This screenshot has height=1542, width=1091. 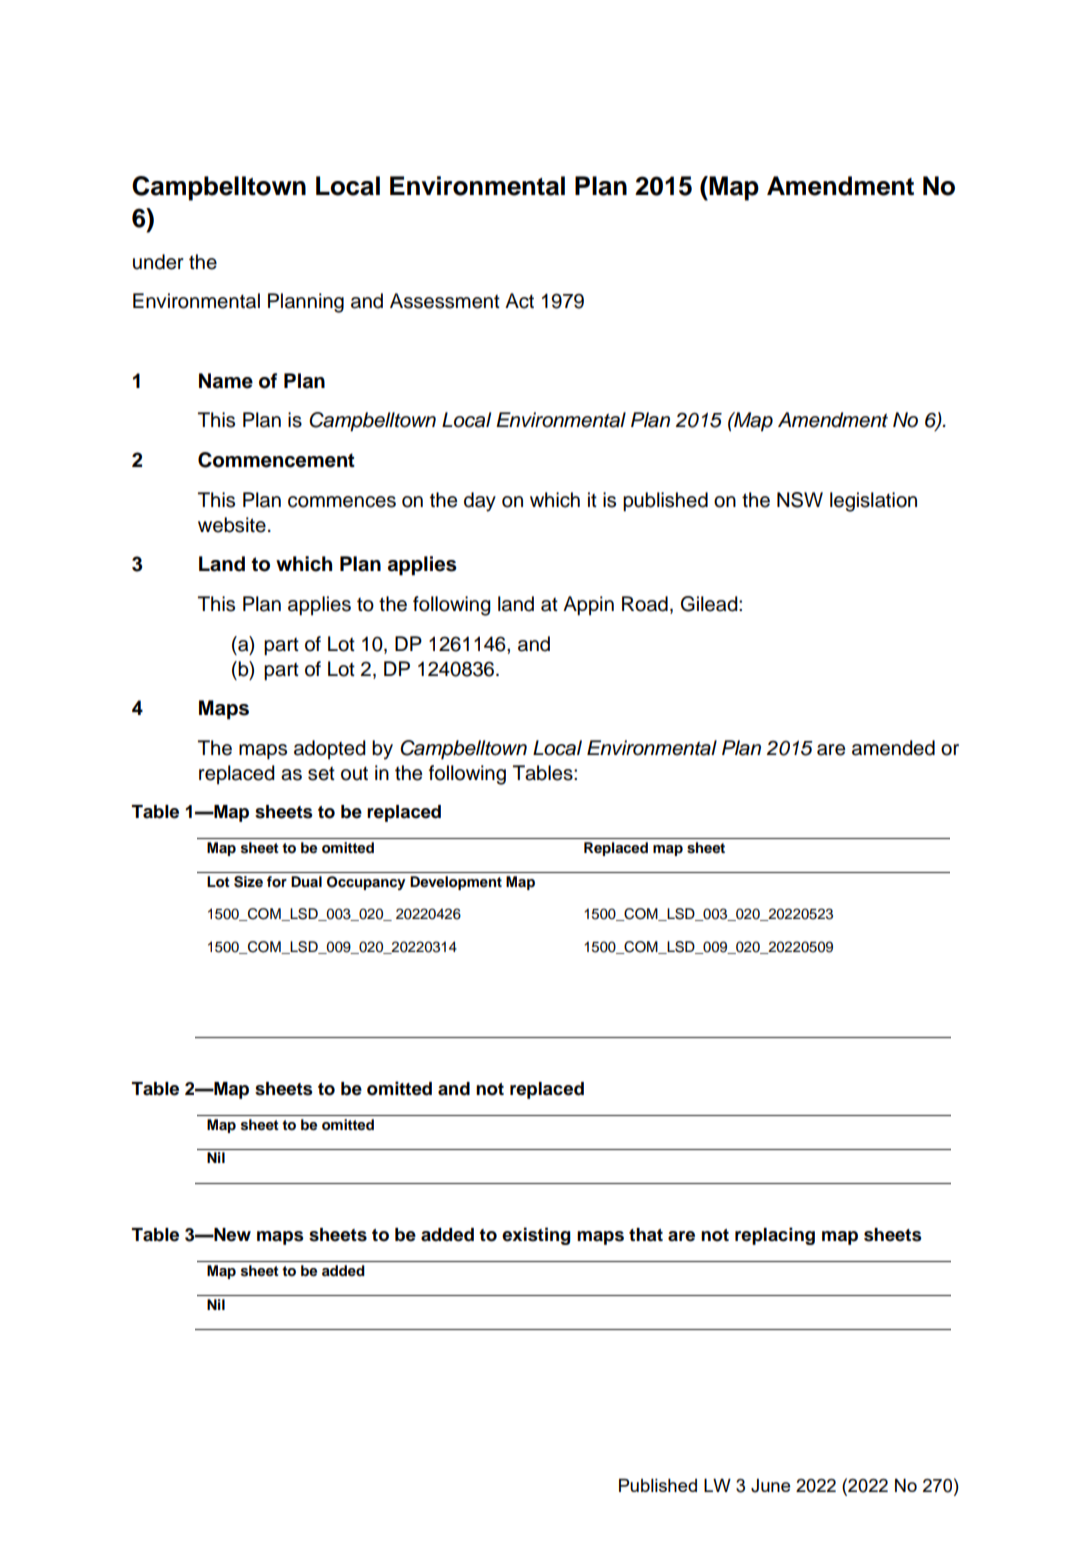 I want to click on existing, so click(x=536, y=1236).
